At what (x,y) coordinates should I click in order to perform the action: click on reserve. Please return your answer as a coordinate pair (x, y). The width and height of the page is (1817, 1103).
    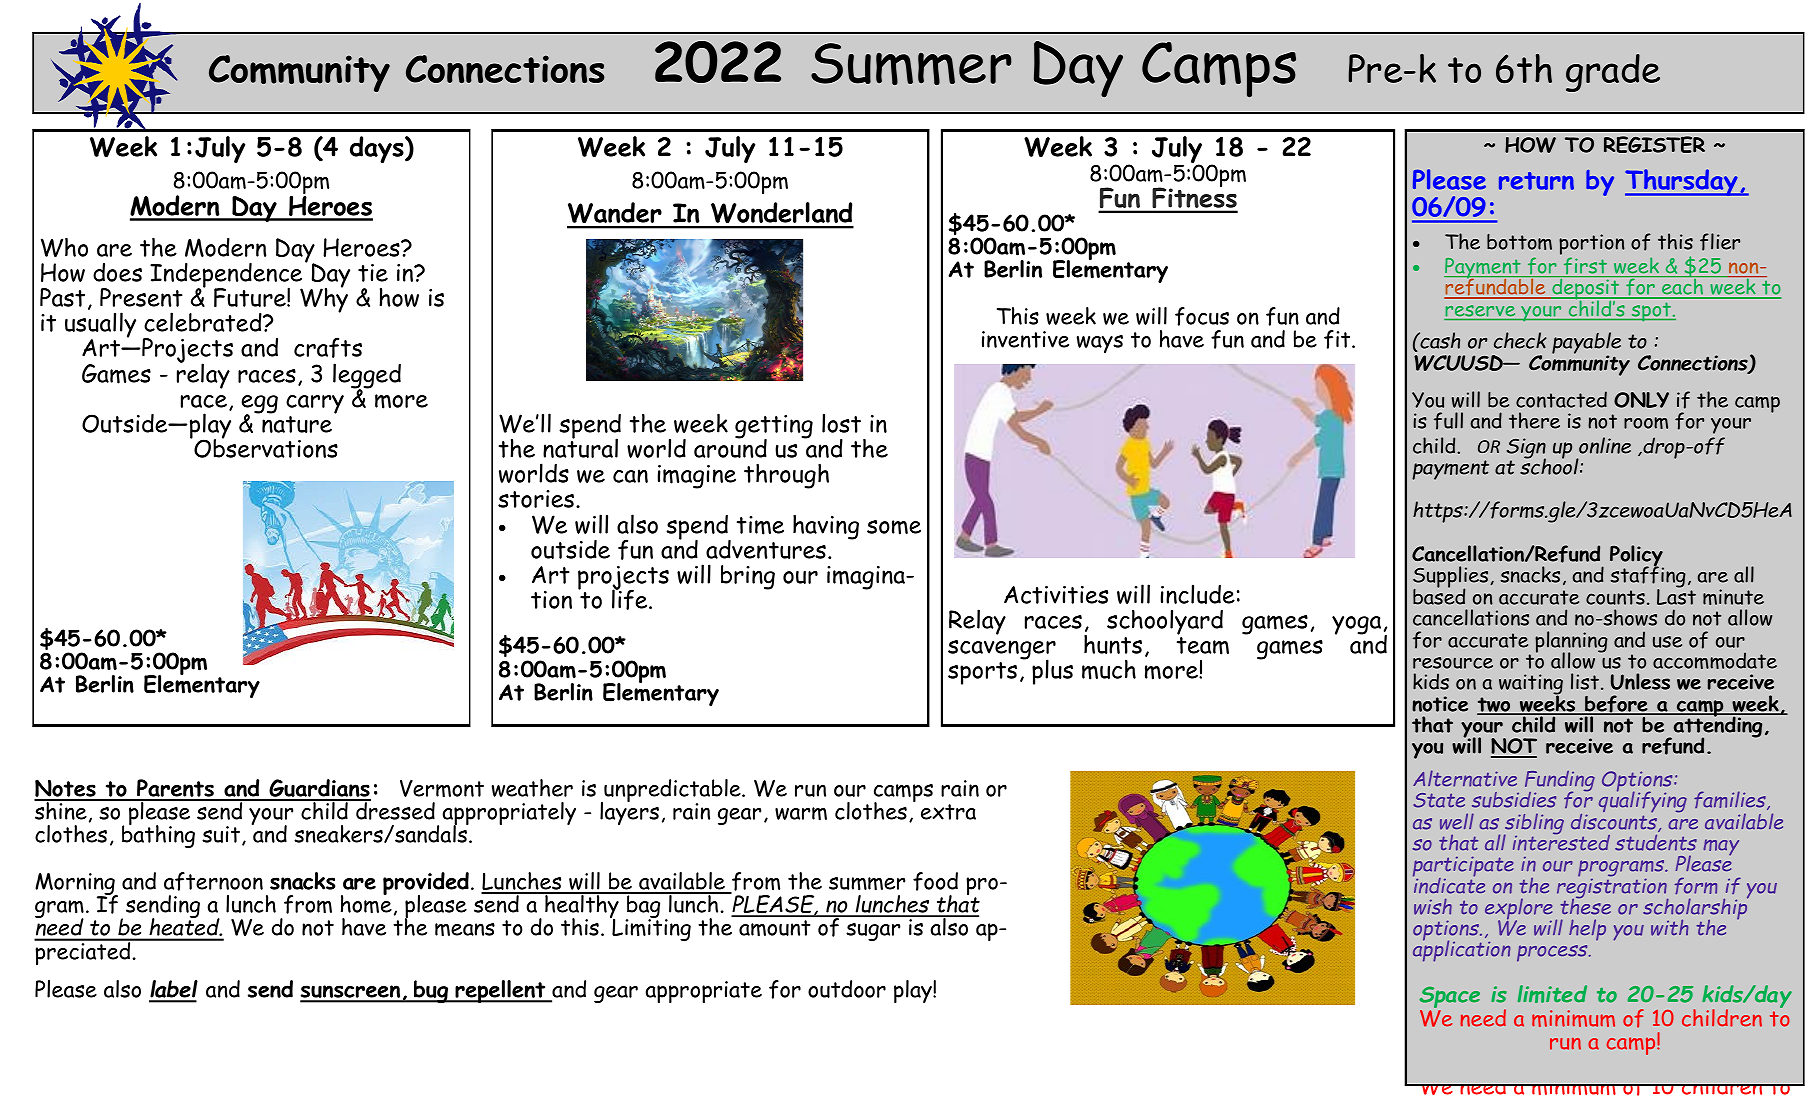
    Looking at the image, I should click on (1480, 311).
